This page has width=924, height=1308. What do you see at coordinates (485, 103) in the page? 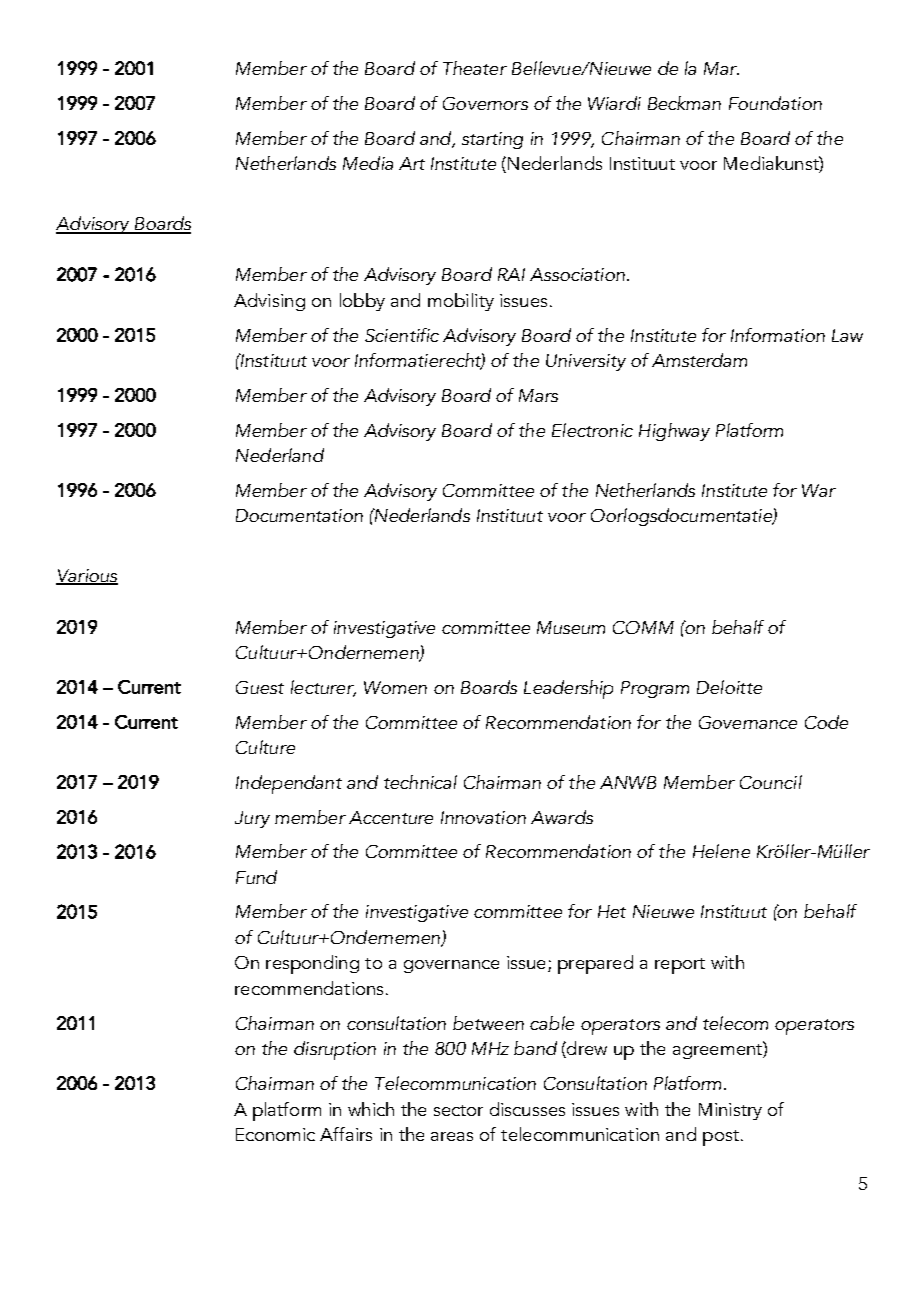
I see `Governors` at bounding box center [485, 103].
